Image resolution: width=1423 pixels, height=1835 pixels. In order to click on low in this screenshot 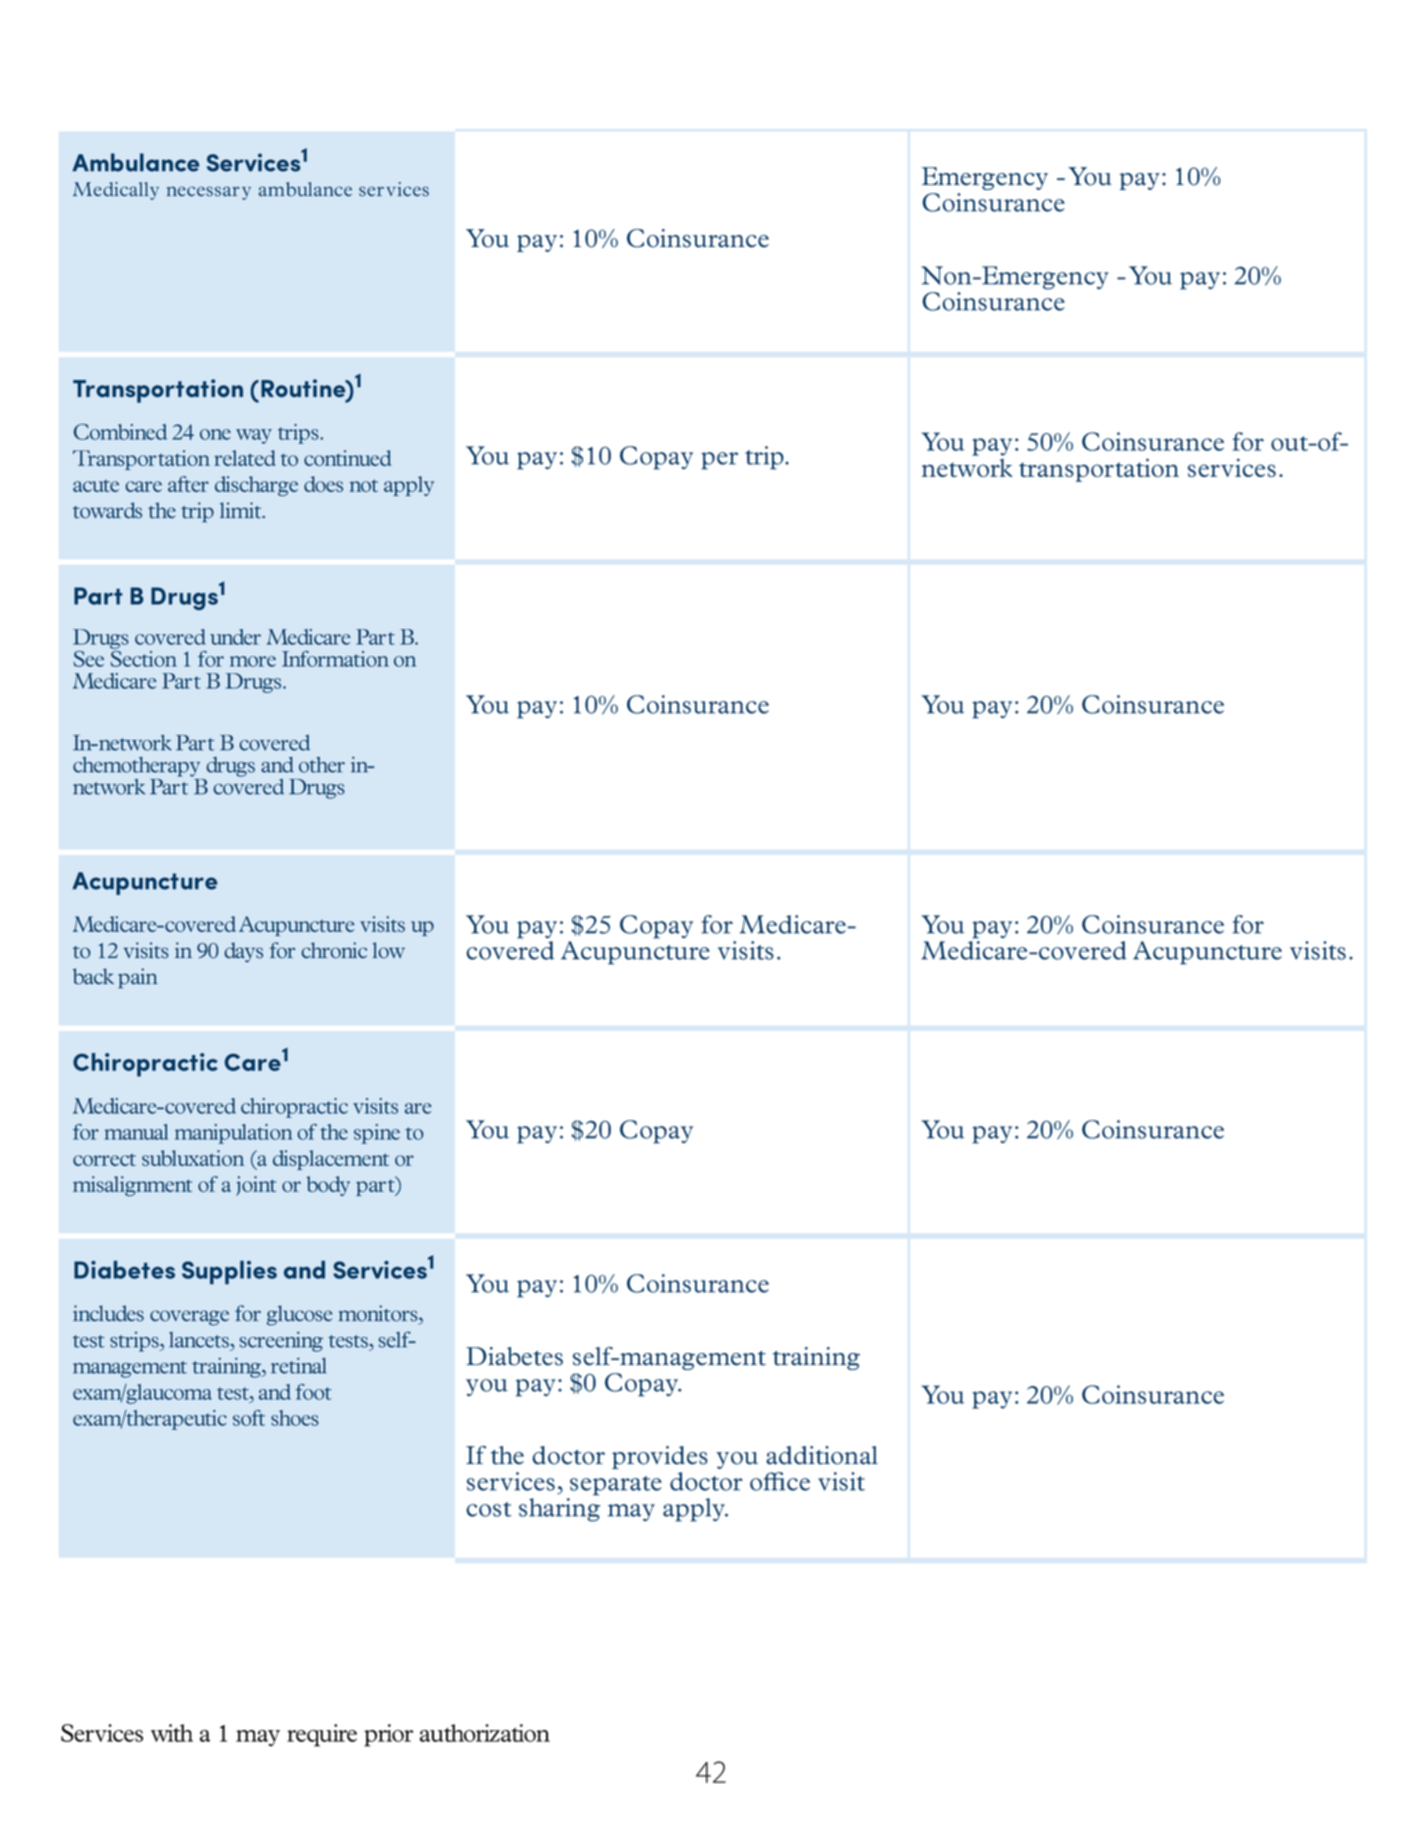, I will do `click(388, 950)`.
